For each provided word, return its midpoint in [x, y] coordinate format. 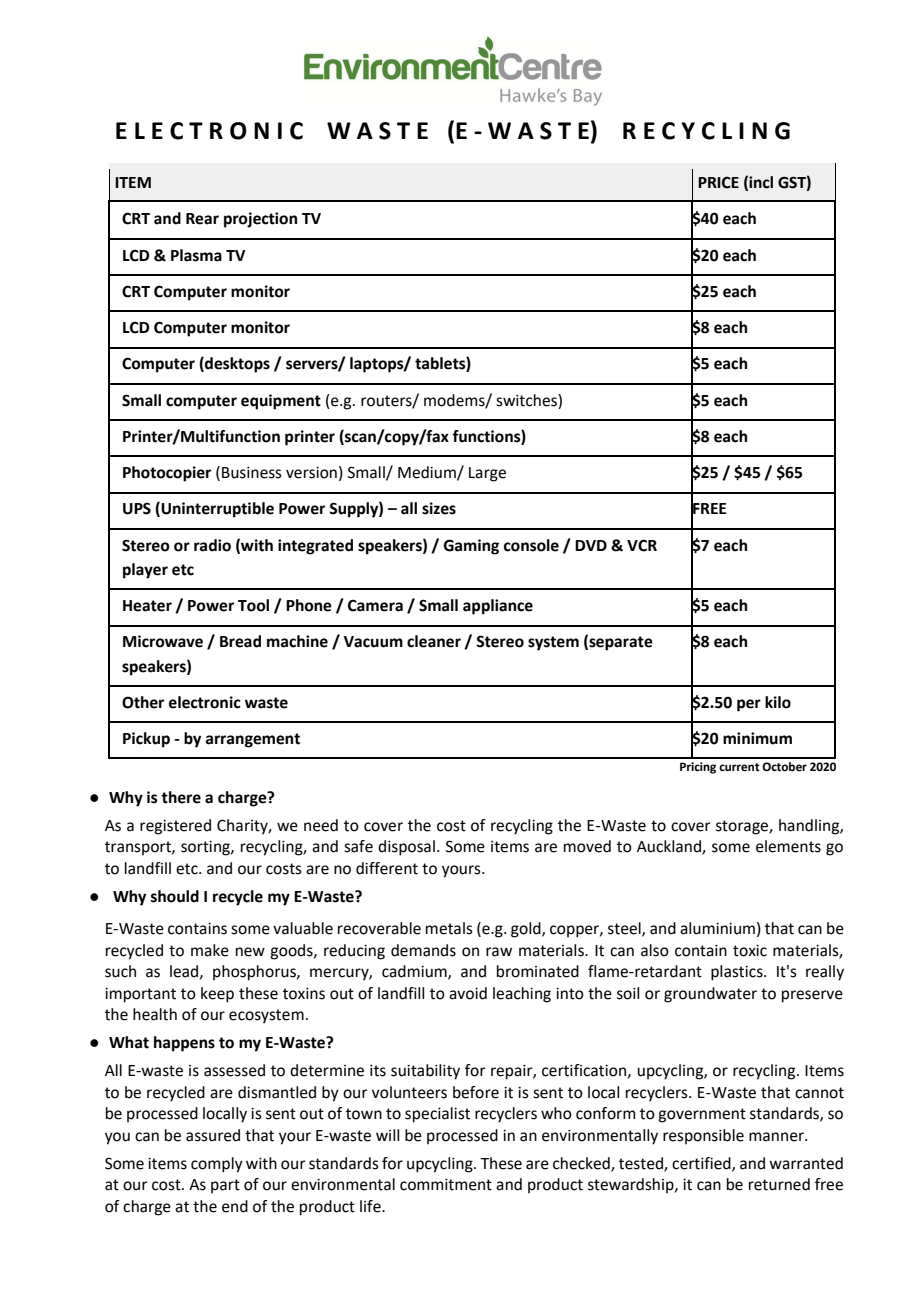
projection [260, 220]
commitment [446, 1185]
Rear [202, 219]
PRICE [718, 182]
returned [779, 1184]
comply [217, 1165]
